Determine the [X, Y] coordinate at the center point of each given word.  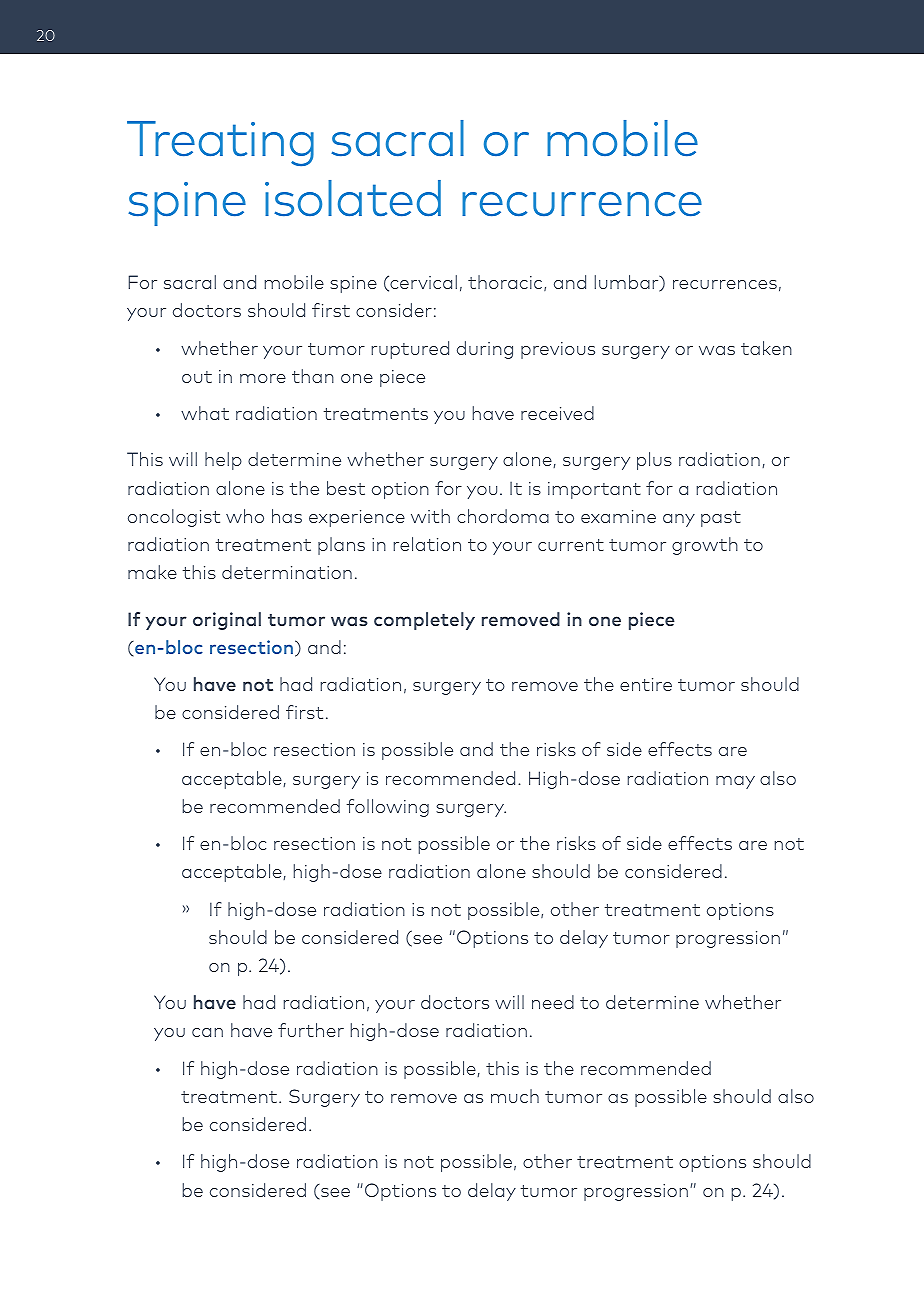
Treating [220, 143]
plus [654, 461]
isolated [353, 198]
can [207, 1032]
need [553, 1002]
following [388, 808]
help [223, 461]
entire [646, 684]
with [430, 516]
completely [424, 621]
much [515, 1096]
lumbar [628, 283]
